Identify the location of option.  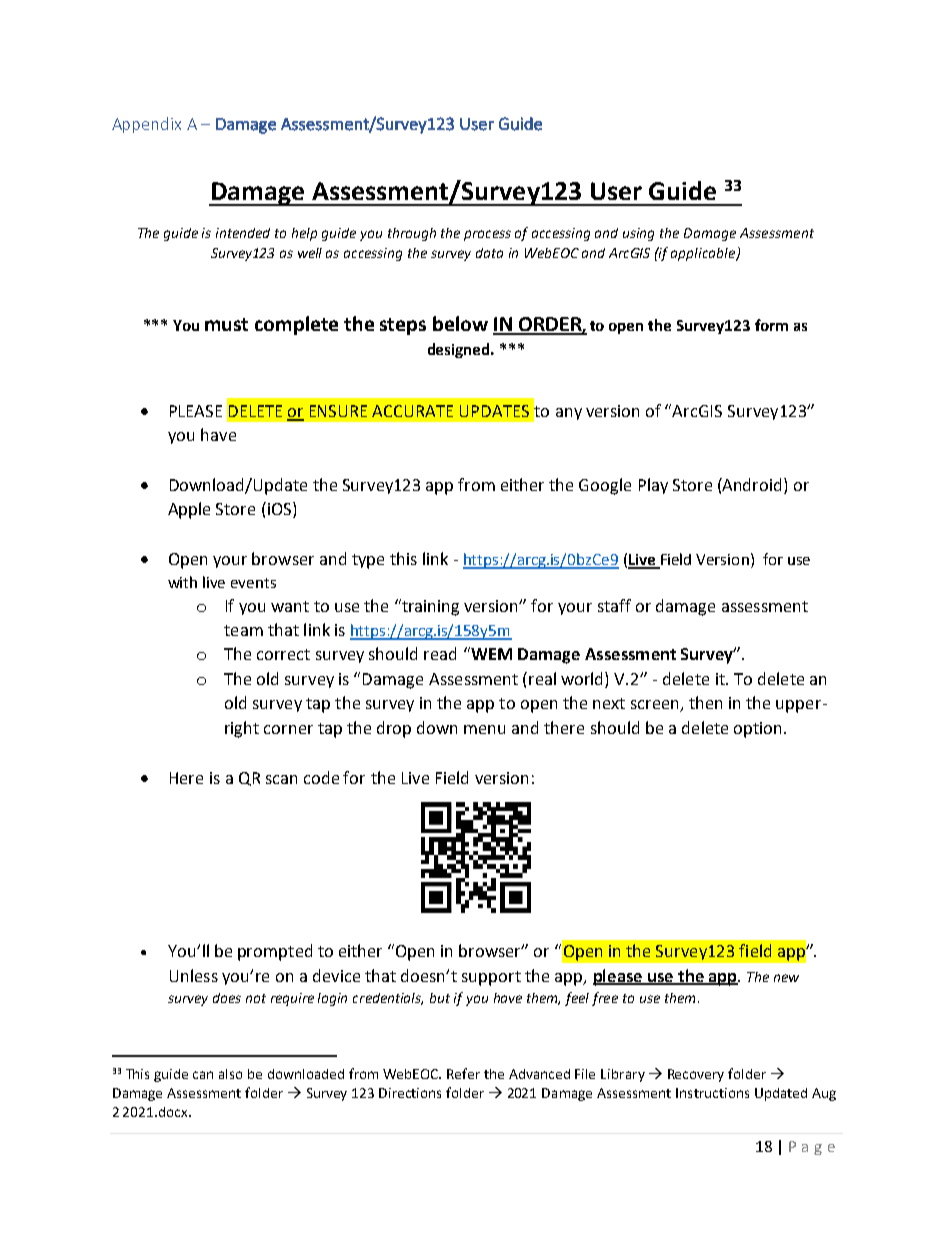
(759, 730).
